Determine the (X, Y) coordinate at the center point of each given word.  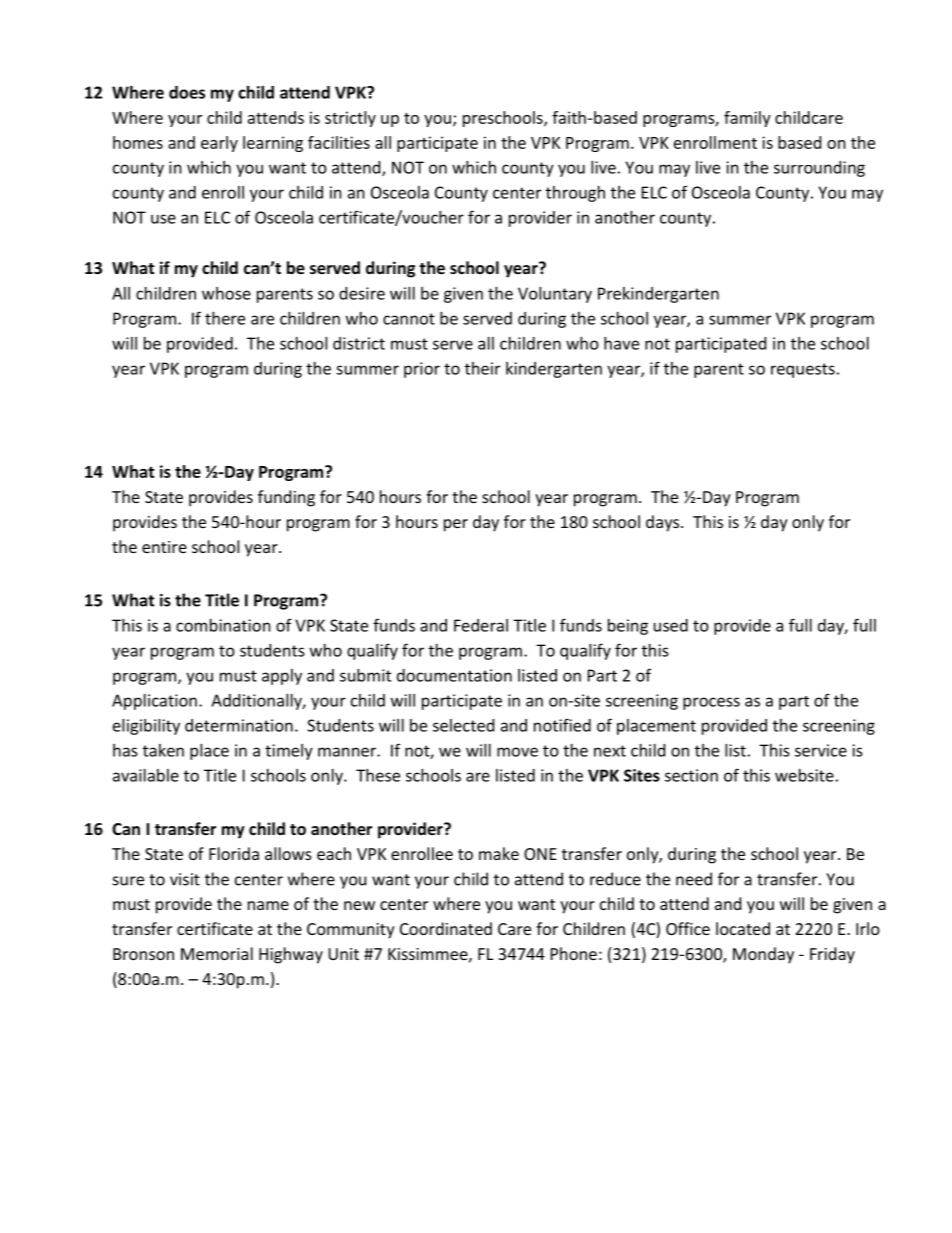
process (711, 703)
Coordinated (446, 928)
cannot (409, 319)
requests (803, 370)
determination (239, 725)
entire (164, 547)
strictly (350, 119)
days (664, 523)
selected (463, 725)
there (225, 318)
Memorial (217, 953)
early (219, 144)
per (456, 525)
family (747, 119)
